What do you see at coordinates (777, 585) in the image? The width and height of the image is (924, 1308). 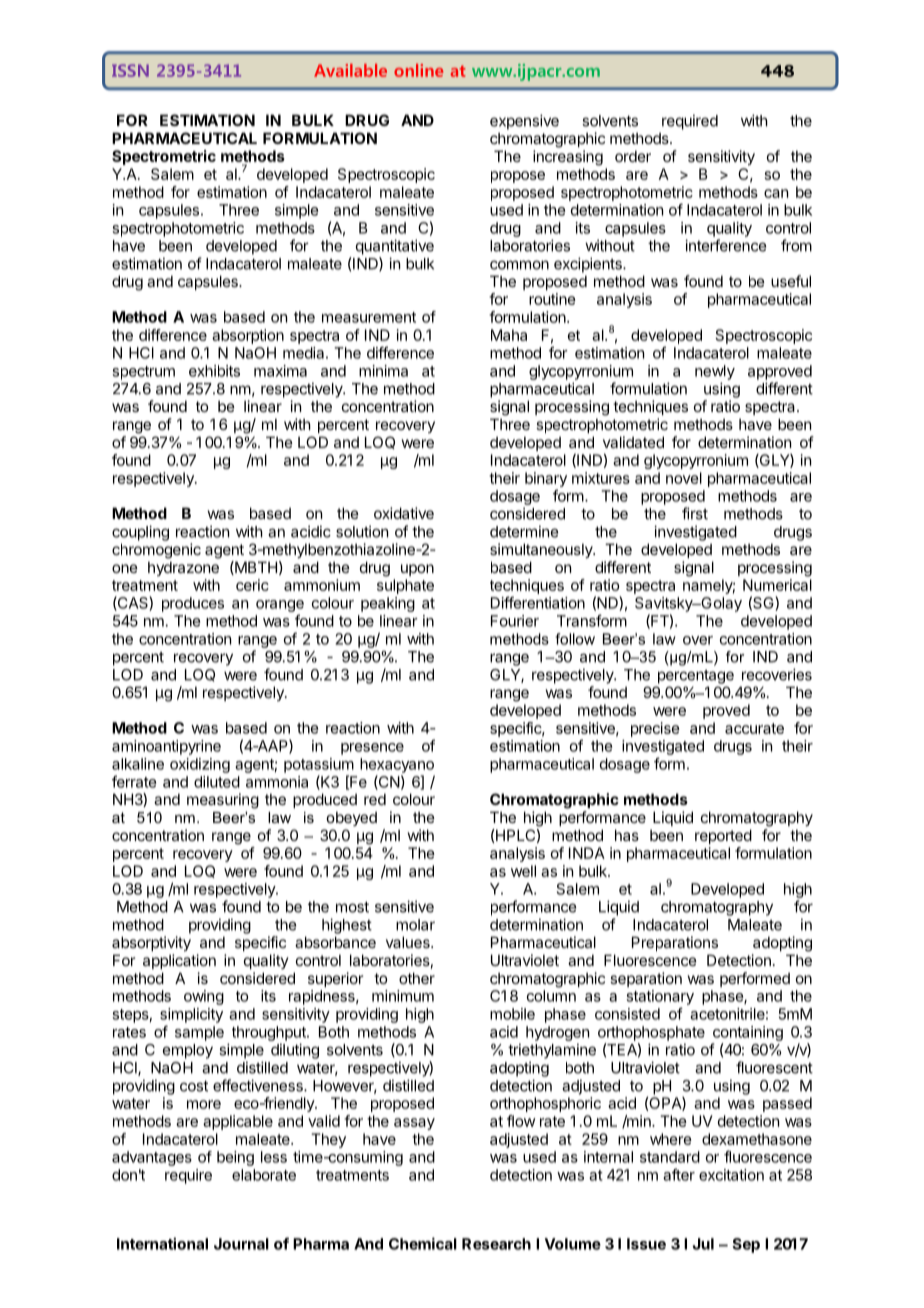 I see `Numerical` at bounding box center [777, 585].
